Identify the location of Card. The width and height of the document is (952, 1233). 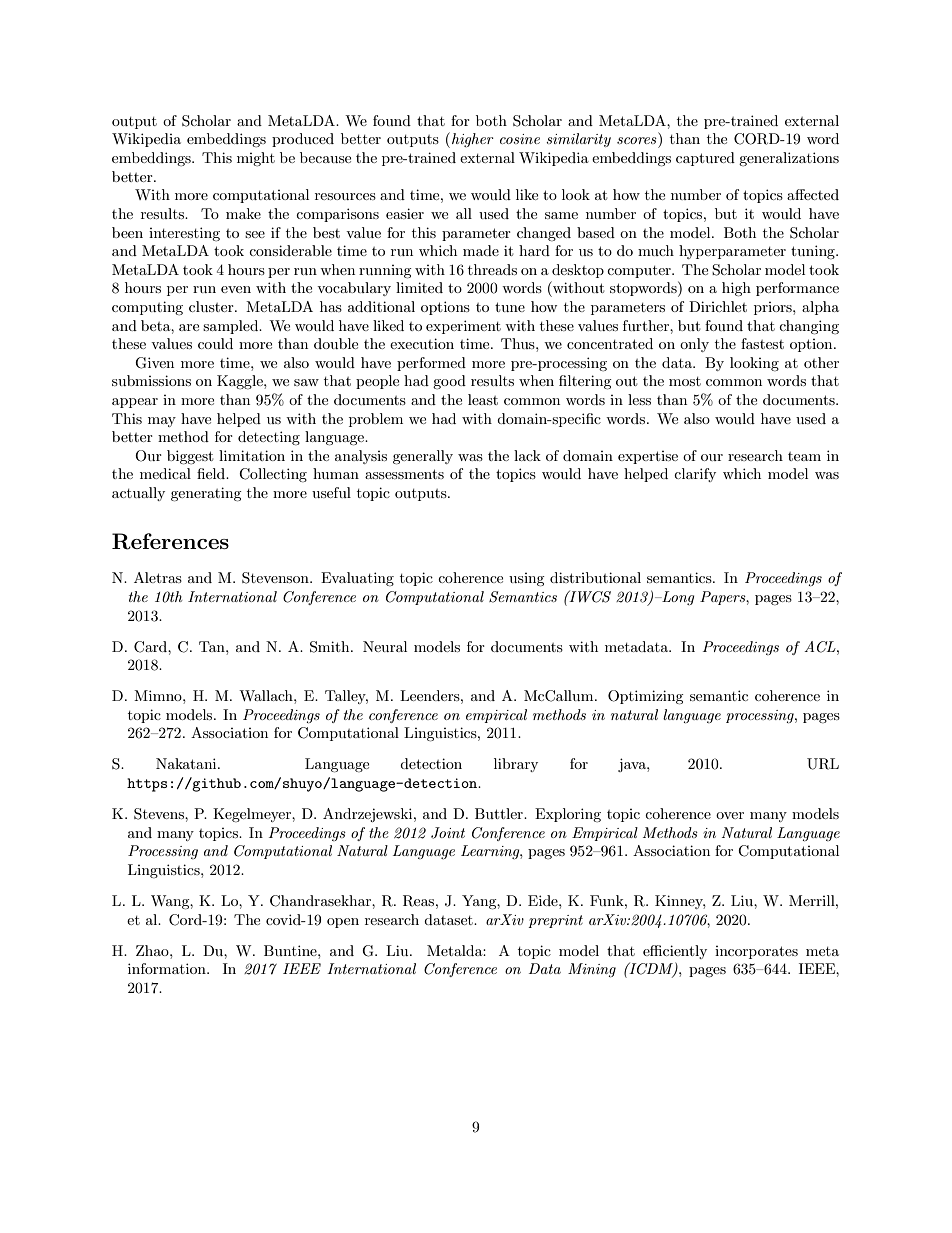
(151, 647).
